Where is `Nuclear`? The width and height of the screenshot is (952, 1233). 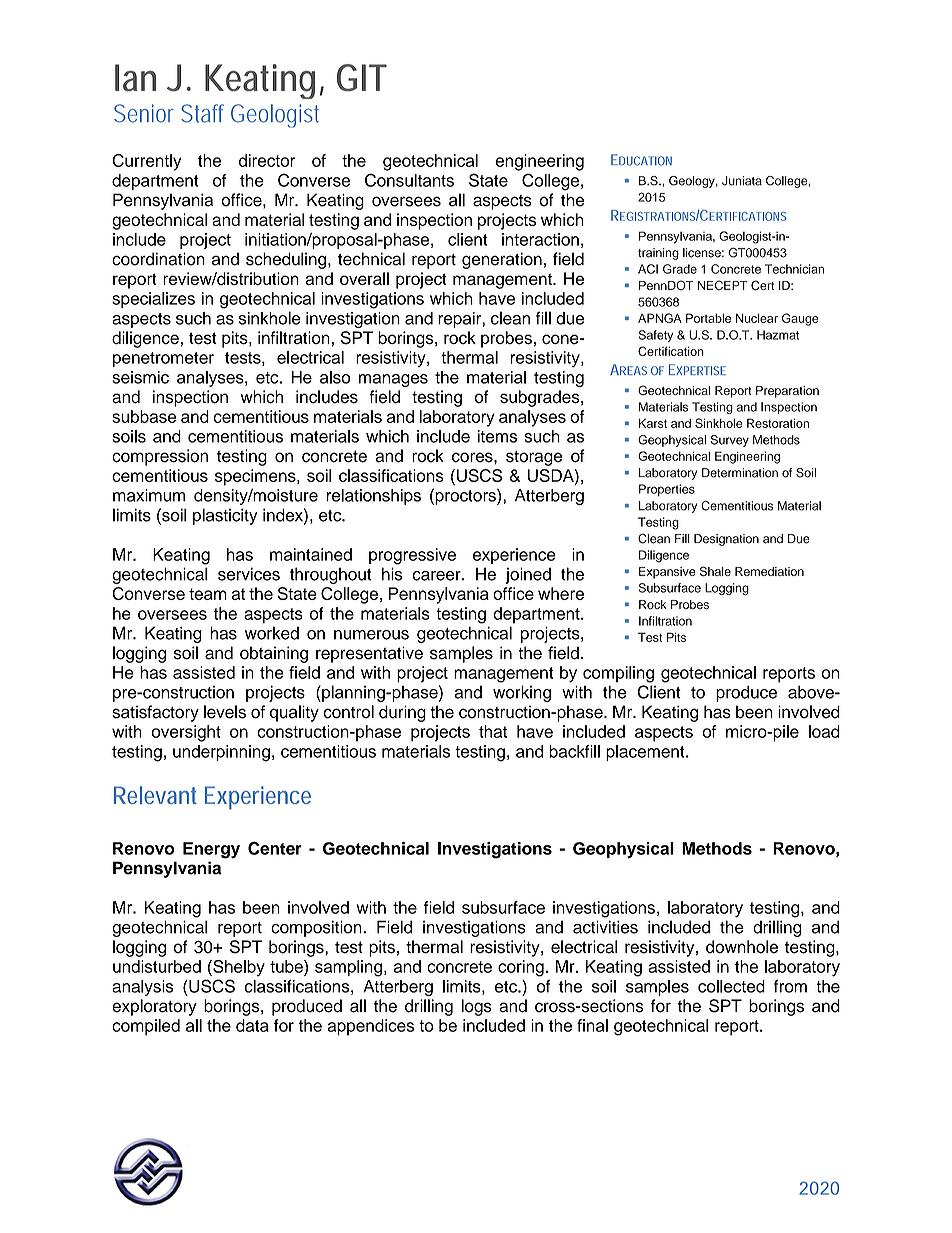 Nuclear is located at coordinates (757, 318).
